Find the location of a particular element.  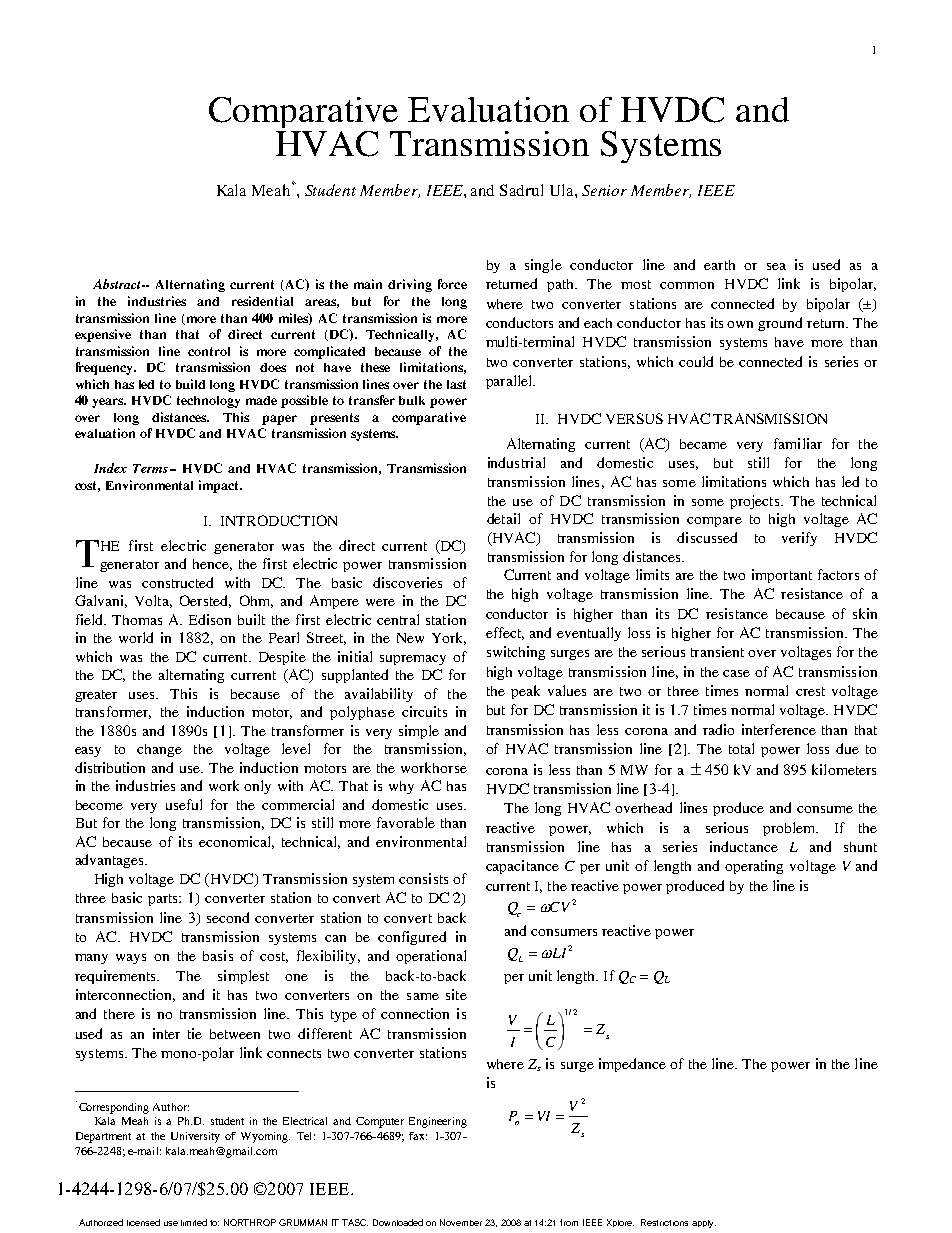

single is located at coordinates (543, 266).
